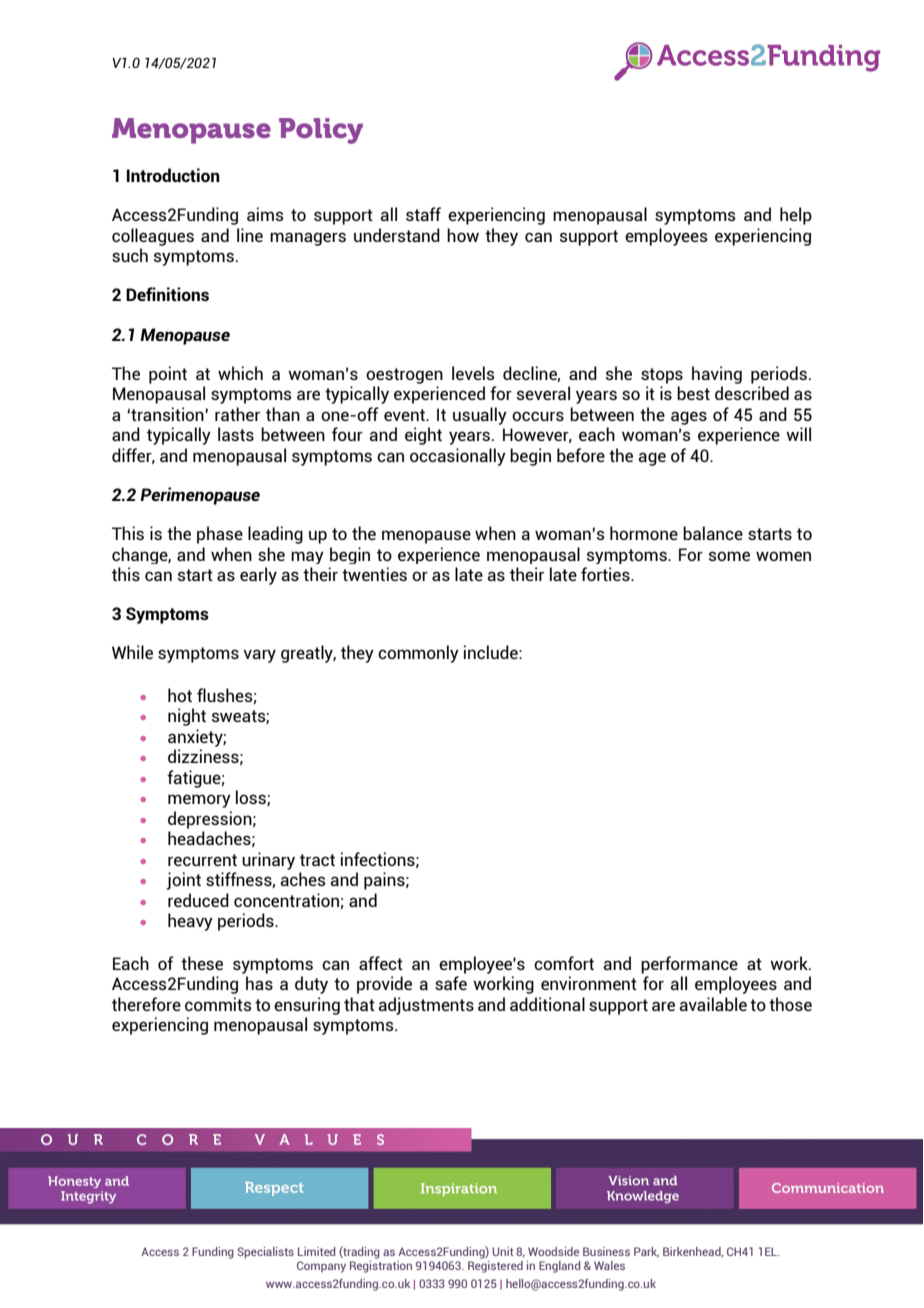 This page has width=924, height=1308. What do you see at coordinates (180, 695) in the page?
I see `hot` at bounding box center [180, 695].
